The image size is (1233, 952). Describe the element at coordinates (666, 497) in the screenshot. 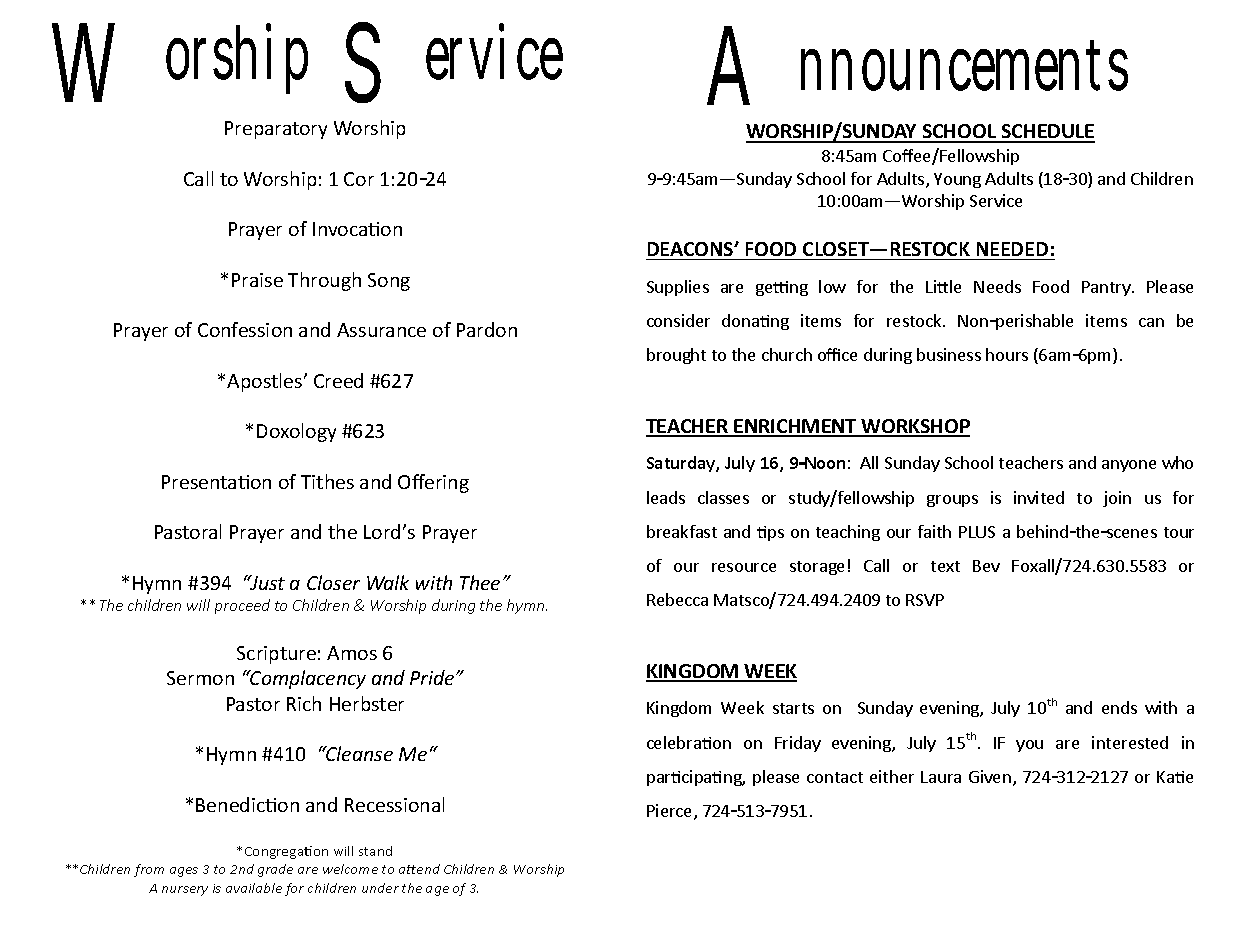

I see `leads` at that location.
